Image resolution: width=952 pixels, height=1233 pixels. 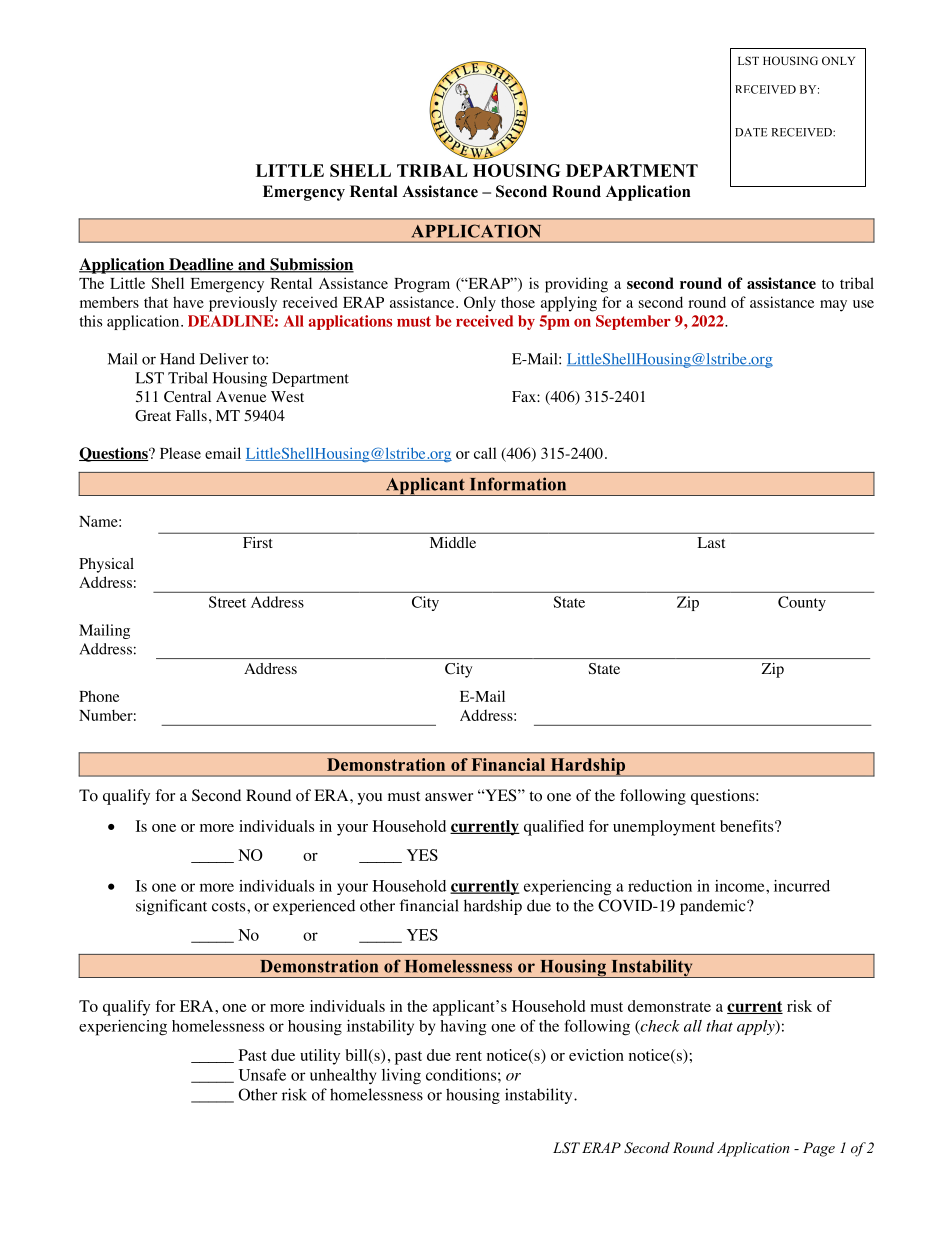 What do you see at coordinates (819, 1149) in the screenshot?
I see `Page` at bounding box center [819, 1149].
